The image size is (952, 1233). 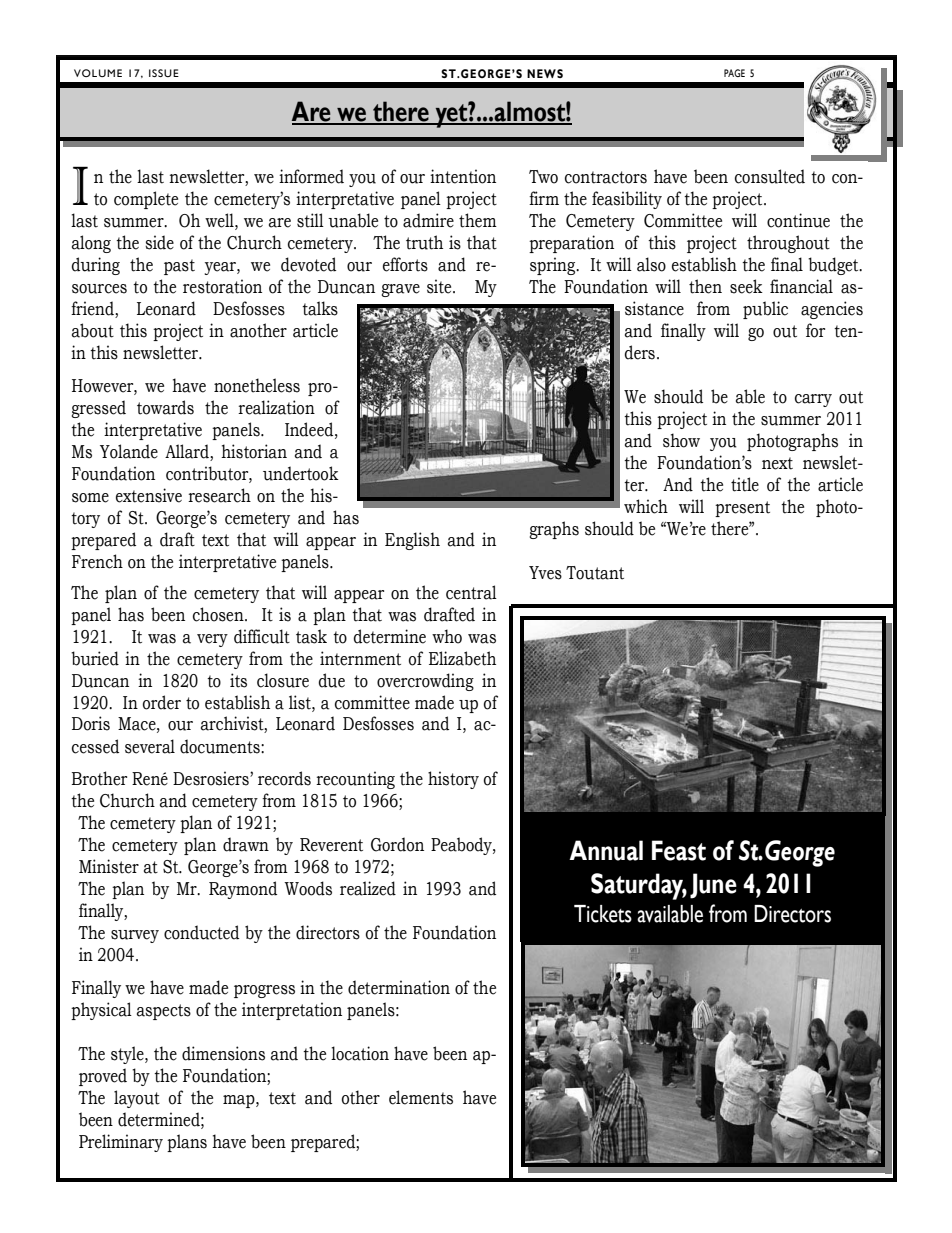 I want to click on Tickets, so click(x=603, y=914).
